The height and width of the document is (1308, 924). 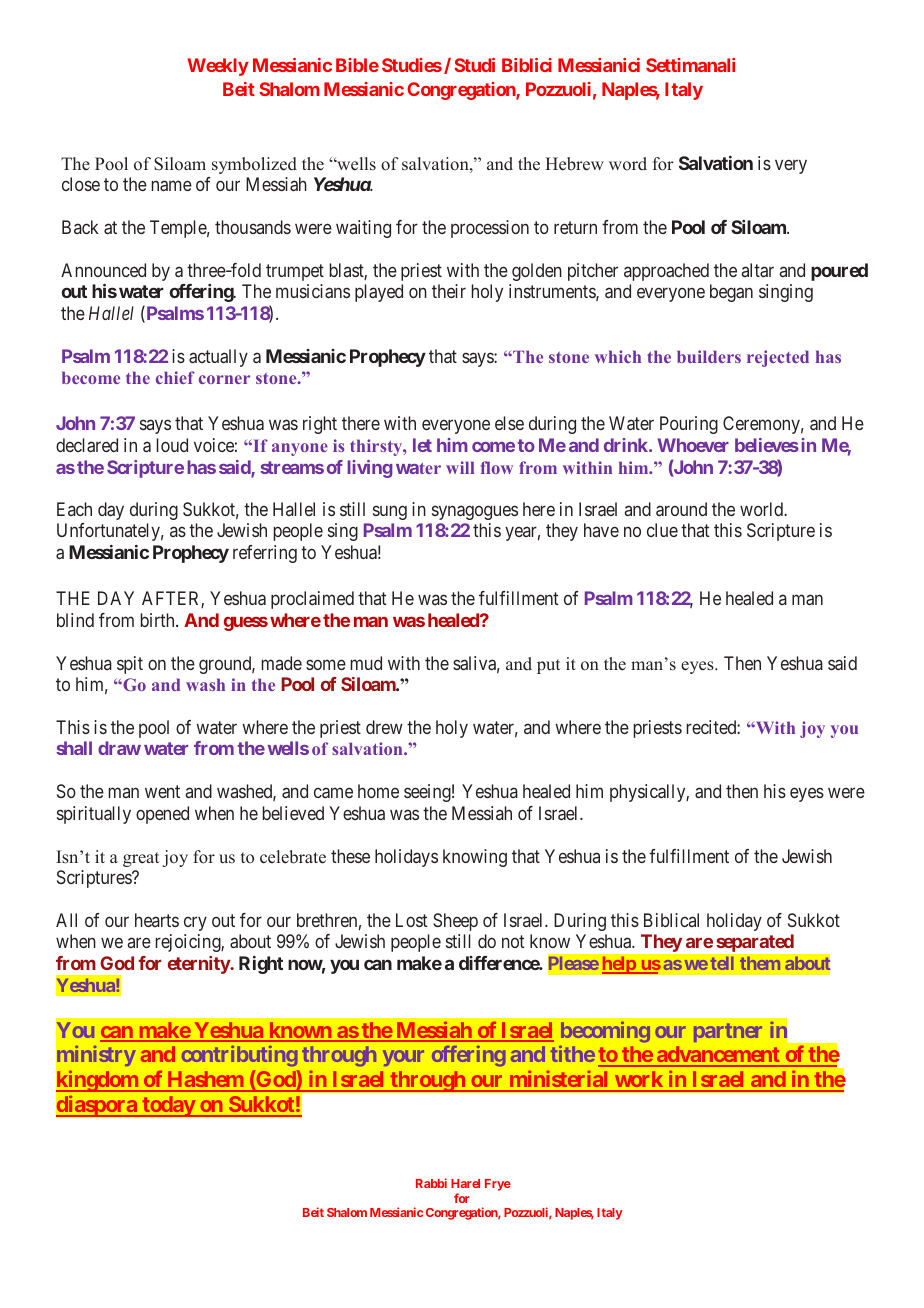 I want to click on loud, so click(x=172, y=445).
